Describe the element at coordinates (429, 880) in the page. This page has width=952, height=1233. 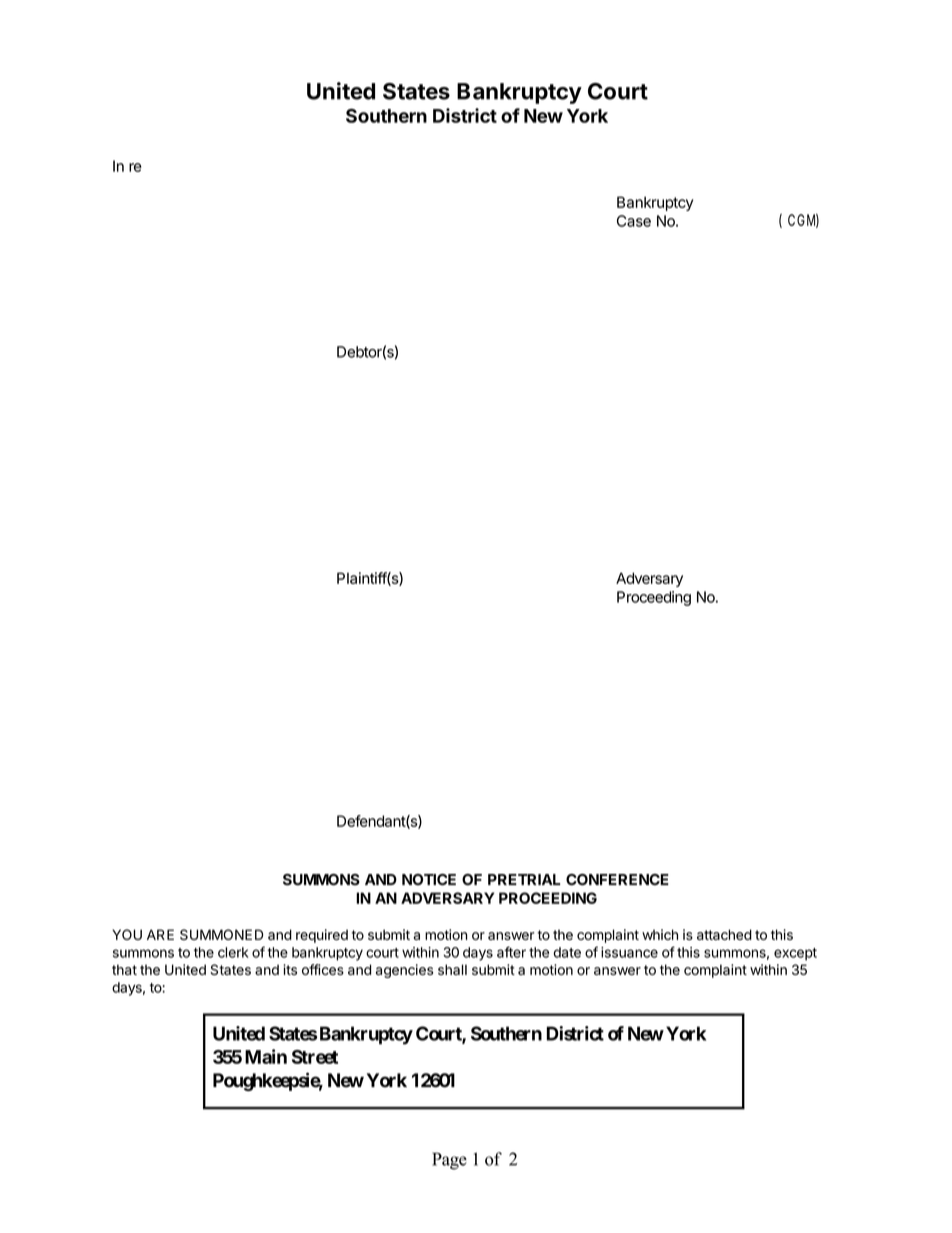
I see `NOTICE` at that location.
